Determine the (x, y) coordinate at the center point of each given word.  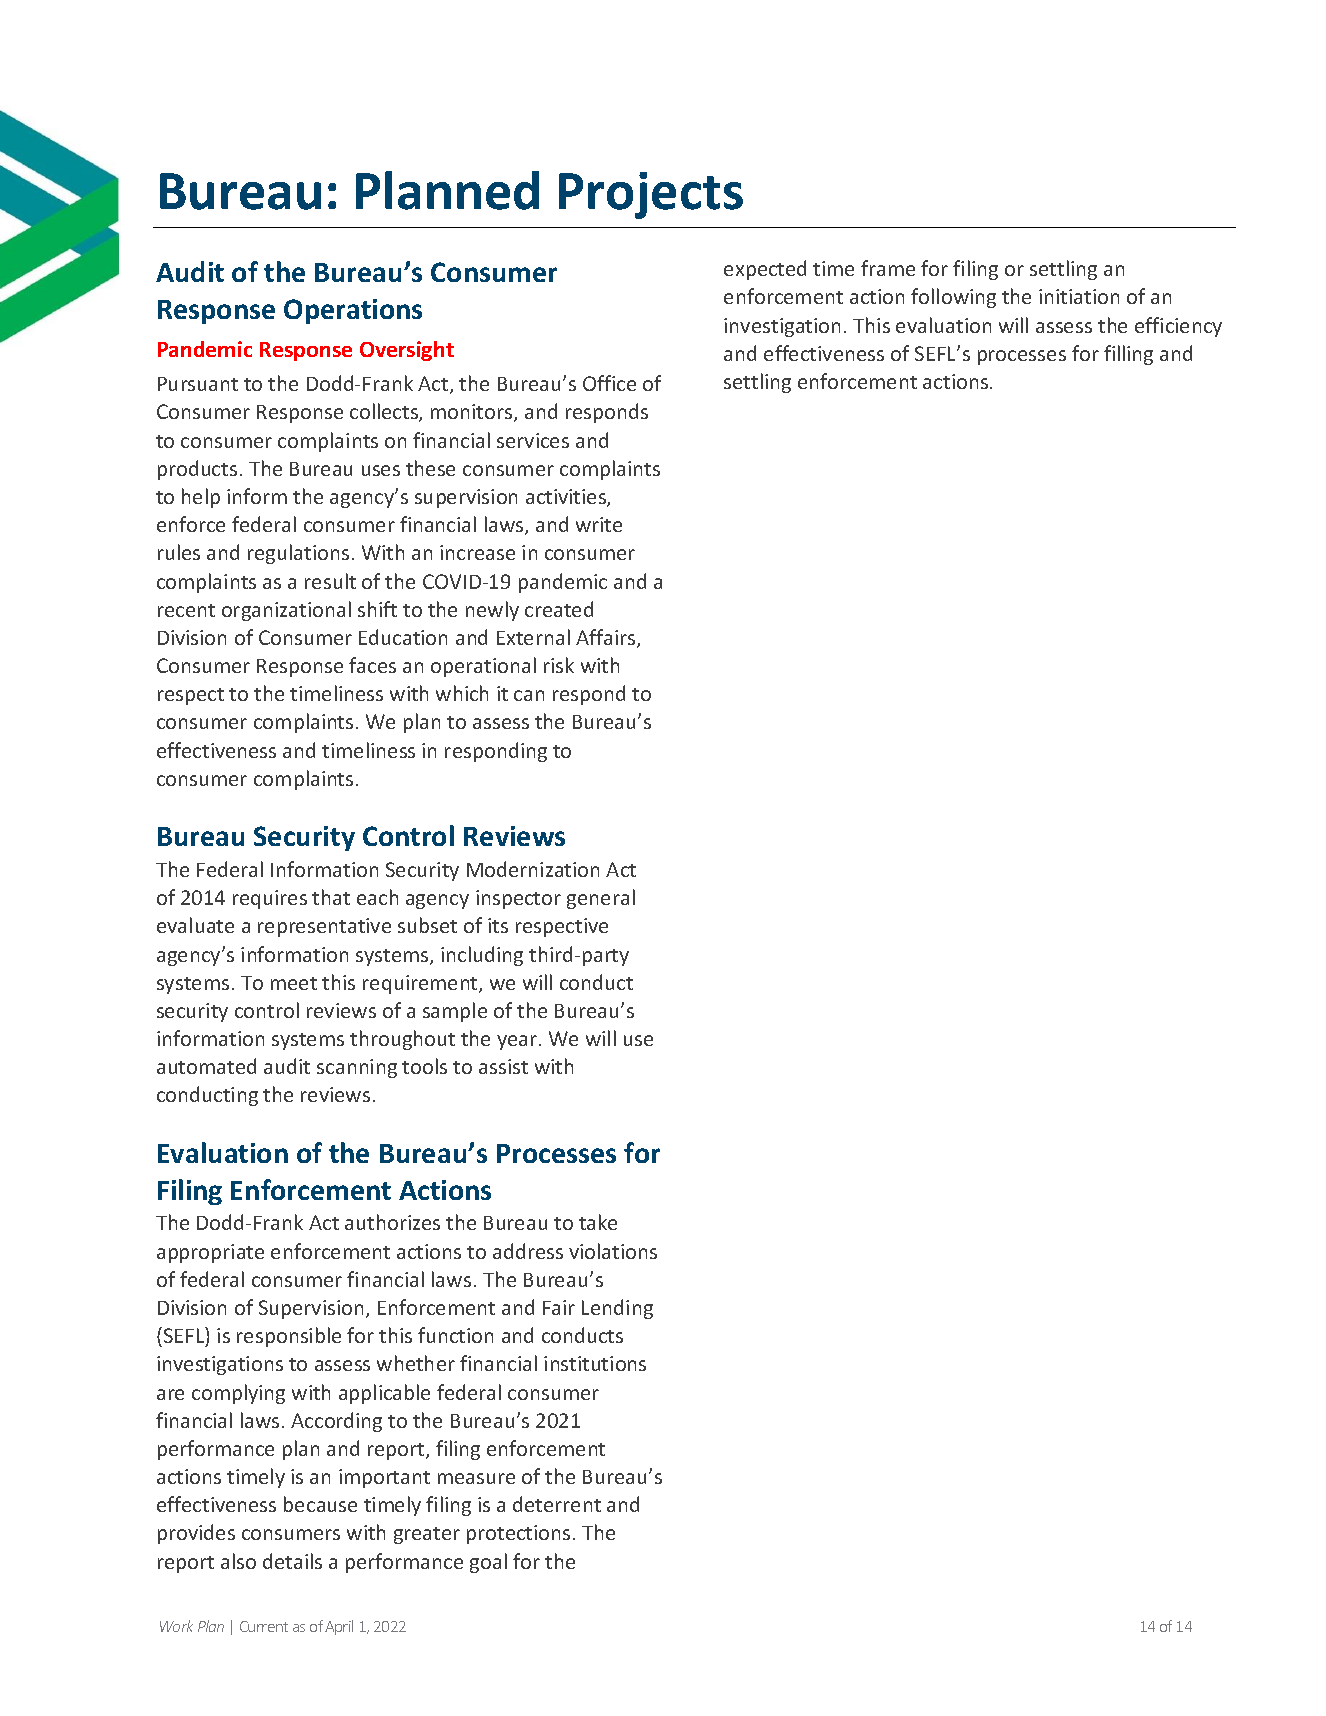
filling (1128, 355)
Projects (651, 195)
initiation (1079, 296)
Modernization (533, 869)
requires (270, 899)
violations (613, 1251)
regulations (298, 554)
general (601, 899)
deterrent (557, 1504)
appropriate (210, 1253)
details (292, 1561)
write (599, 524)
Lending (617, 1309)
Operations (353, 311)
